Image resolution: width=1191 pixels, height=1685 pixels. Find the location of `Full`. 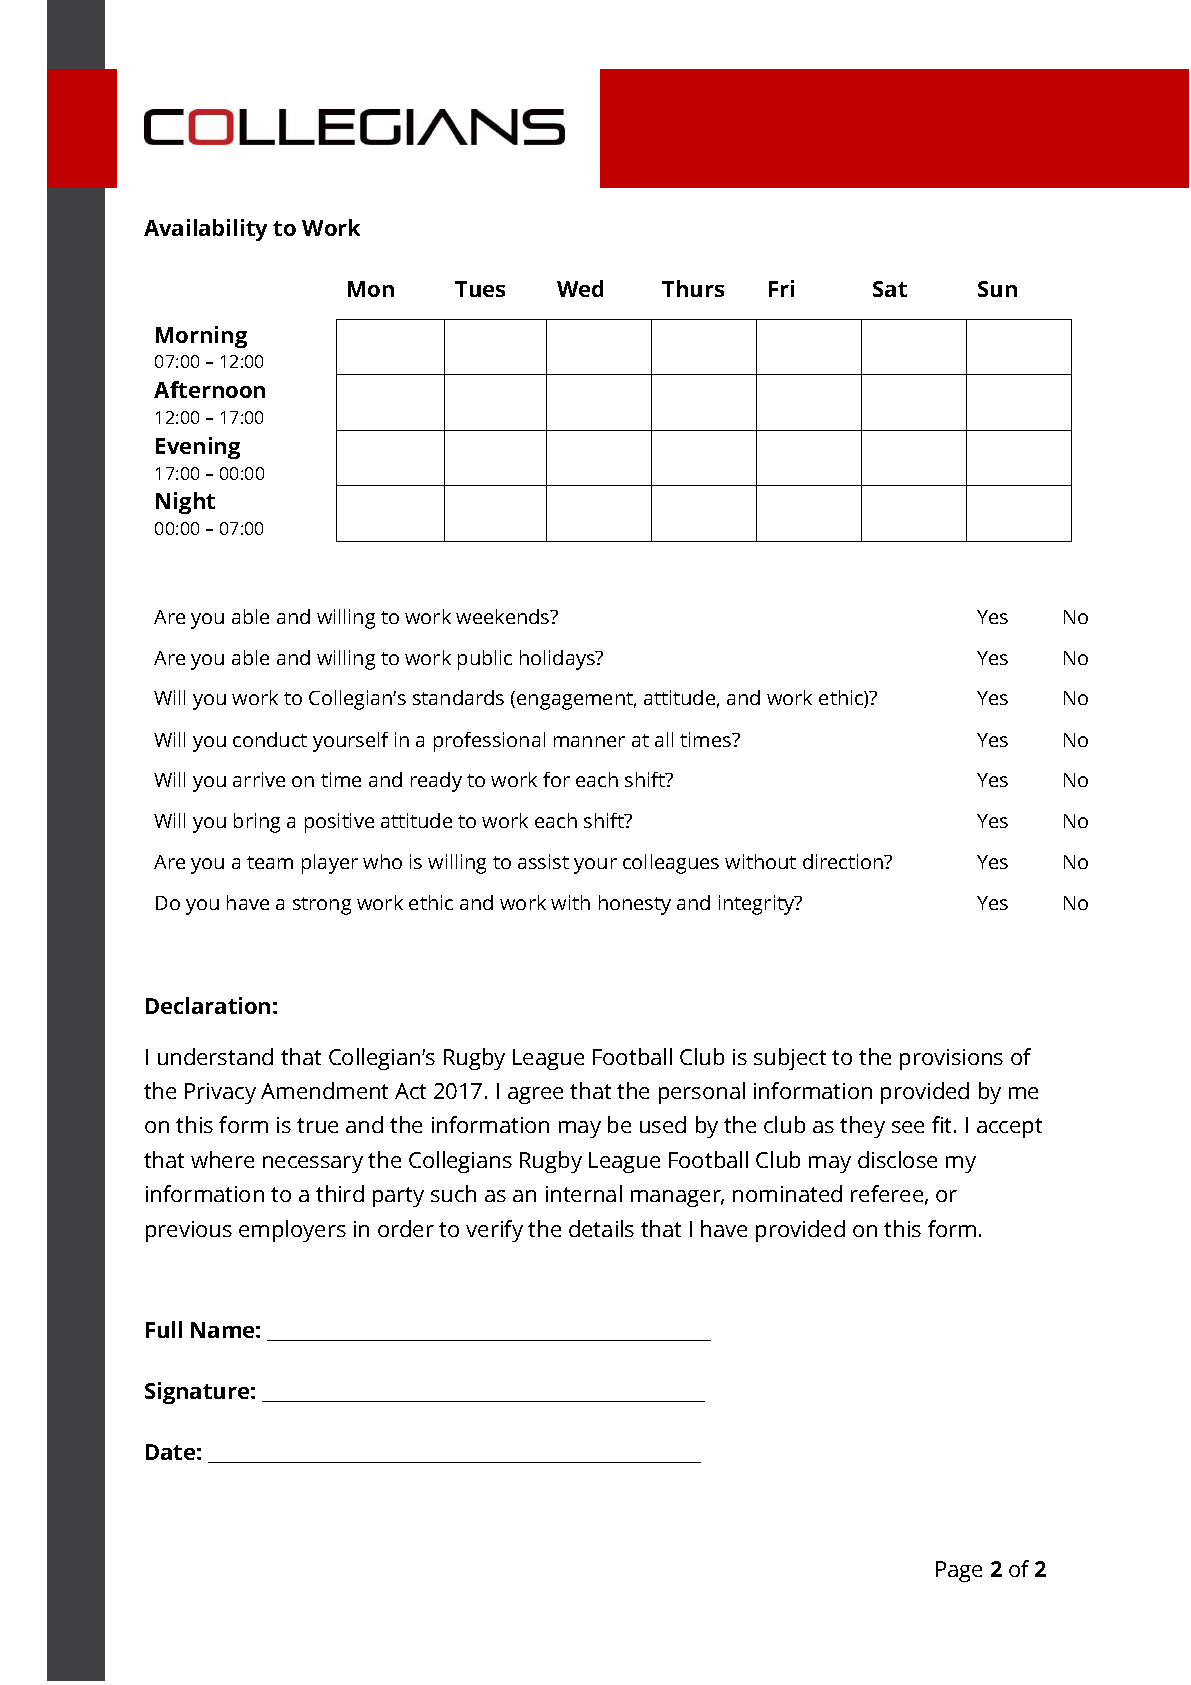

Full is located at coordinates (164, 1329).
